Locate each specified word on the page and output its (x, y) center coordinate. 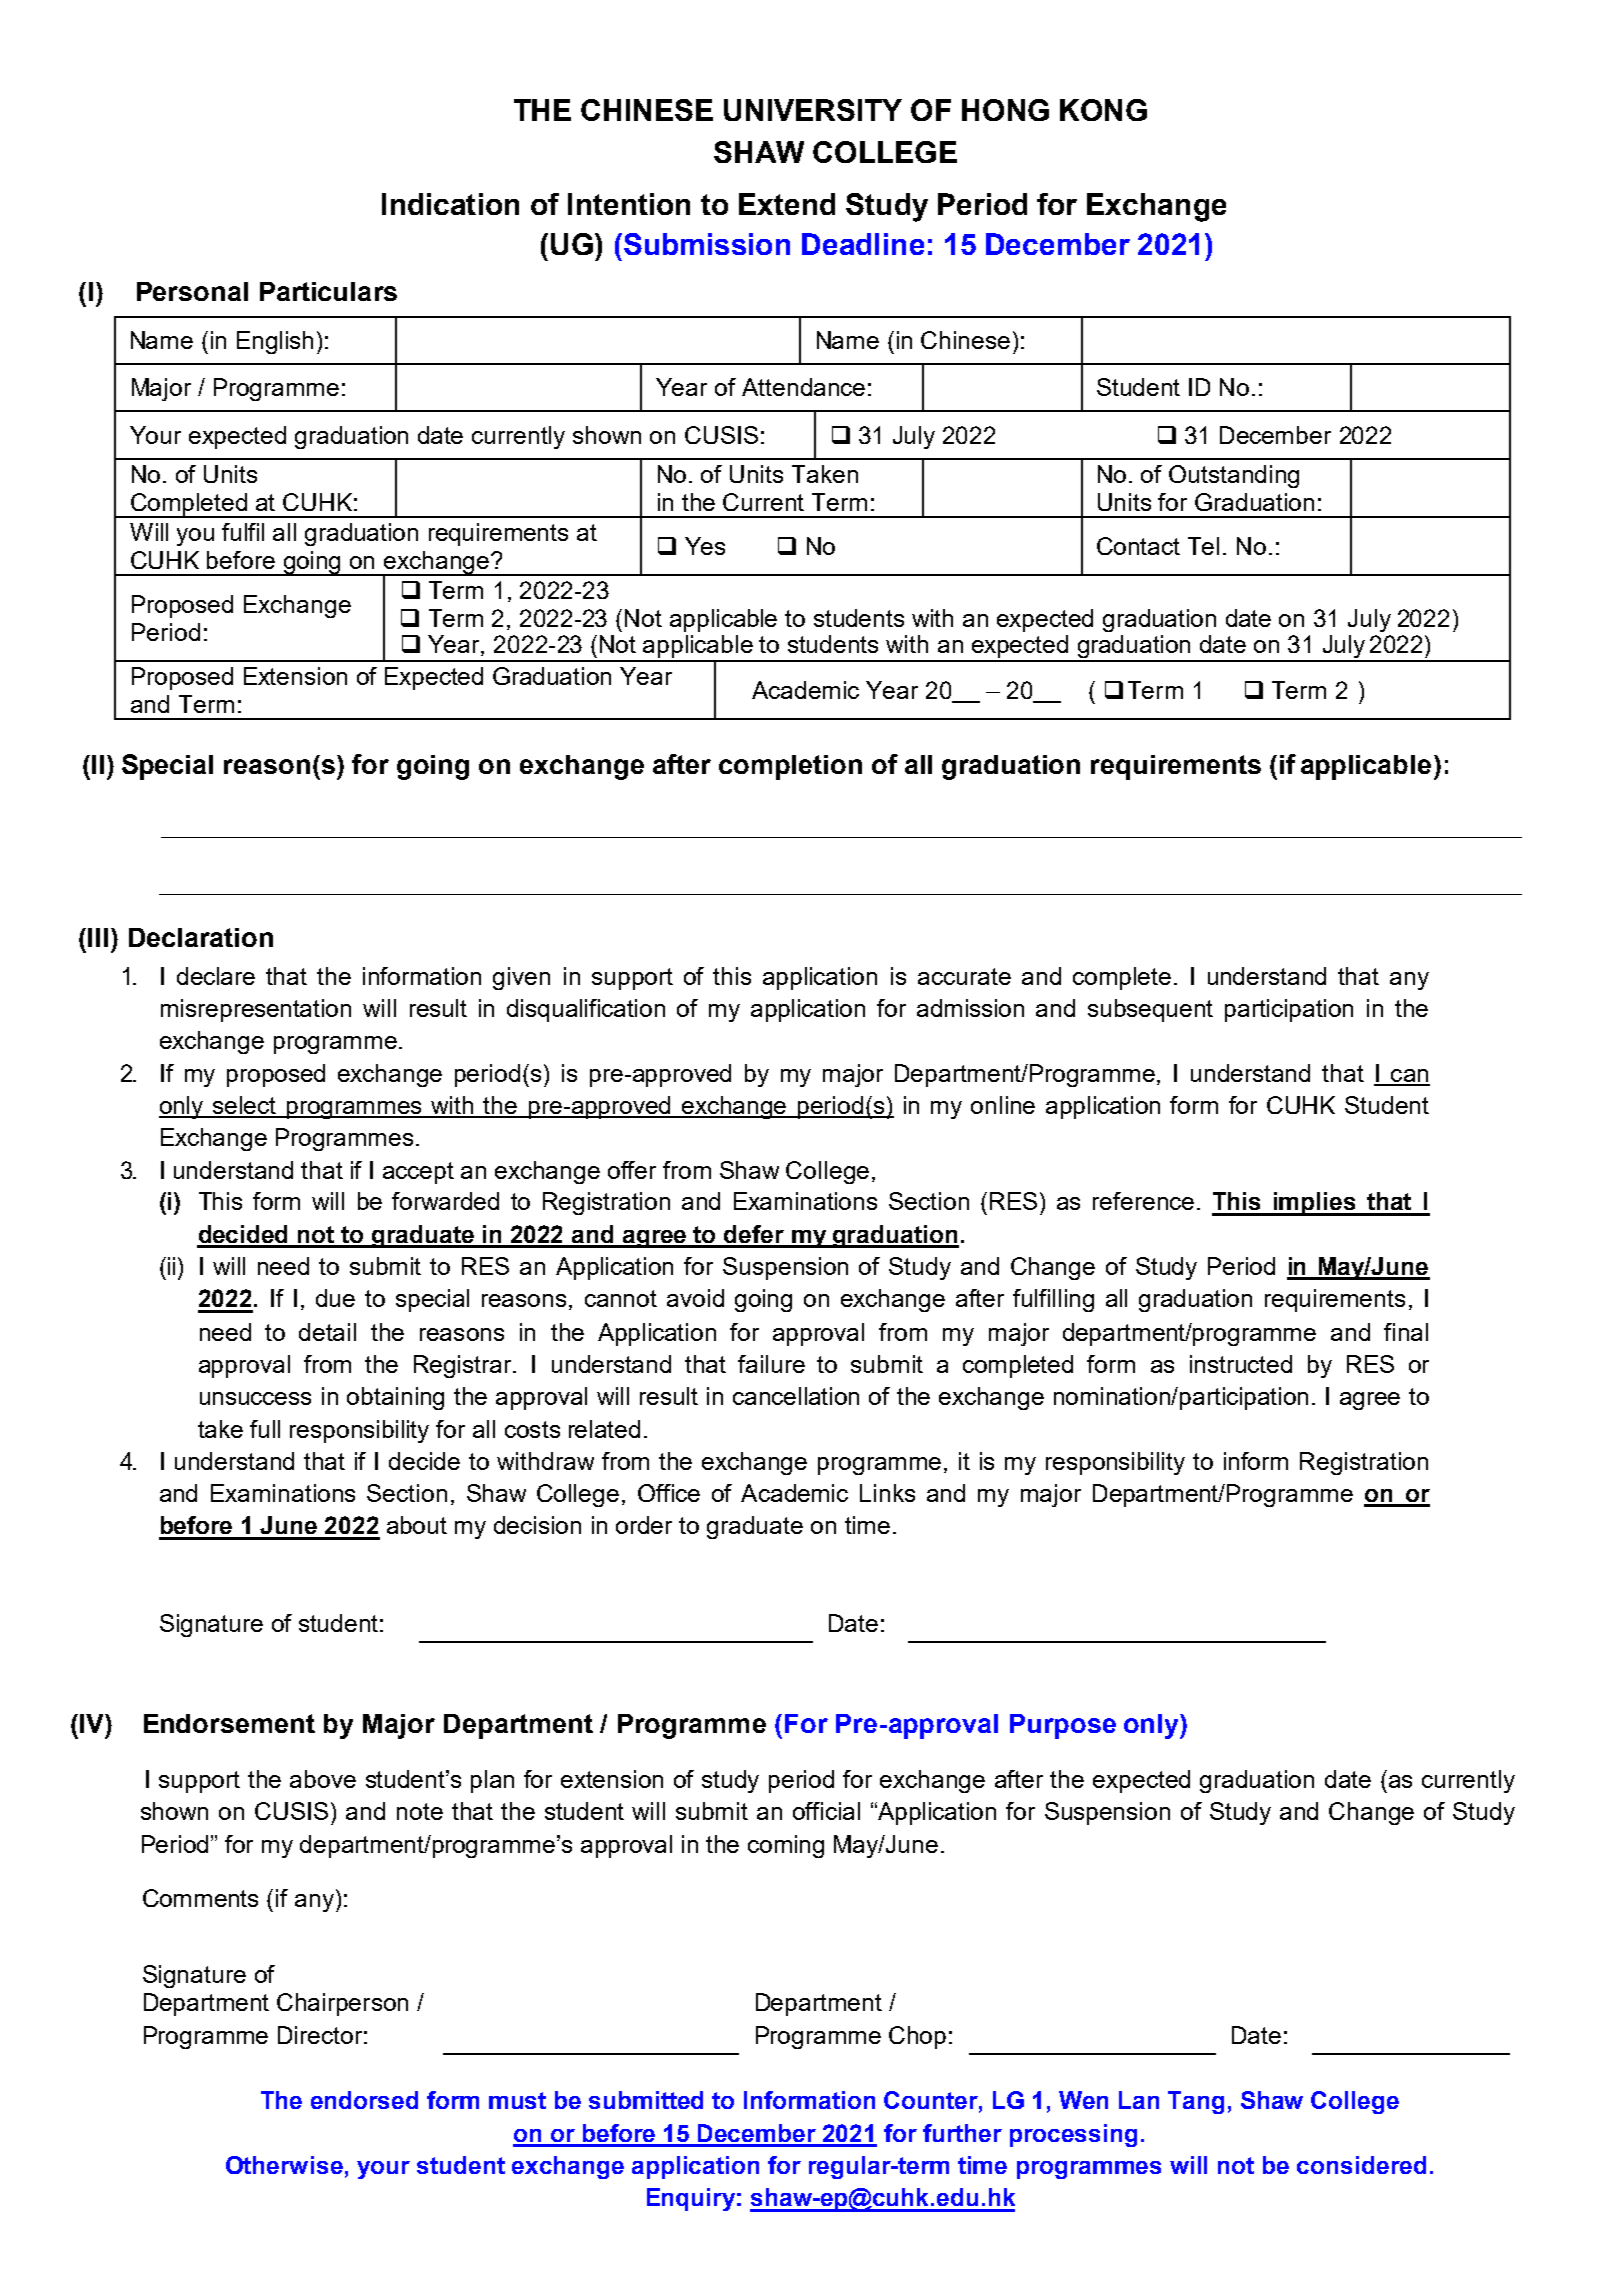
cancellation (796, 1396)
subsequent (1150, 1010)
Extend (787, 204)
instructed (1241, 1364)
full (265, 1429)
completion (790, 767)
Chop (917, 2037)
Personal (192, 291)
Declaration (201, 937)
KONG (1103, 110)
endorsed (364, 2100)
